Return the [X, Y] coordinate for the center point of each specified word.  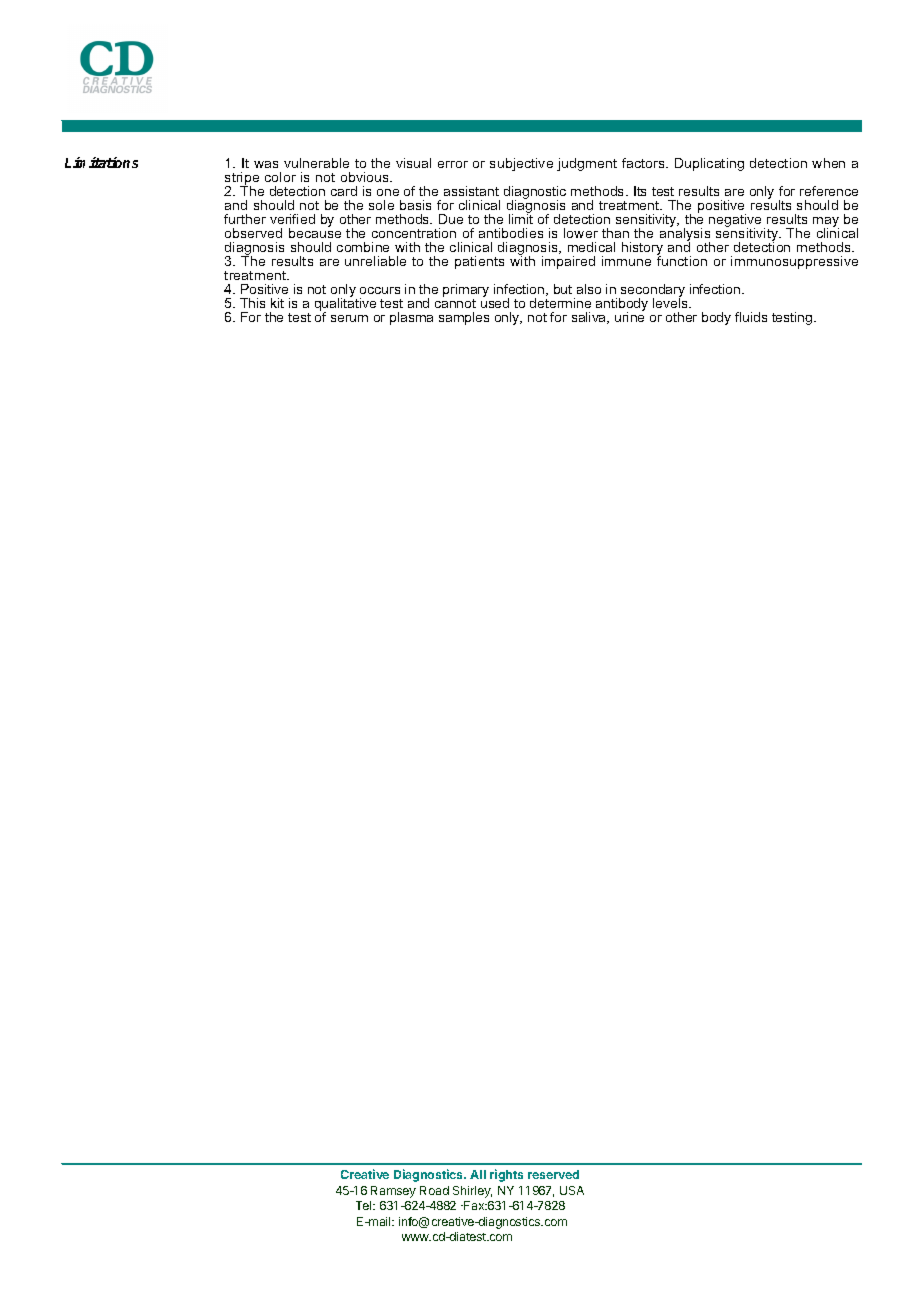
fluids [751, 317]
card [344, 191]
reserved [553, 1174]
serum [349, 318]
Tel [365, 1205]
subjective [521, 164]
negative [735, 222]
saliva [590, 318]
